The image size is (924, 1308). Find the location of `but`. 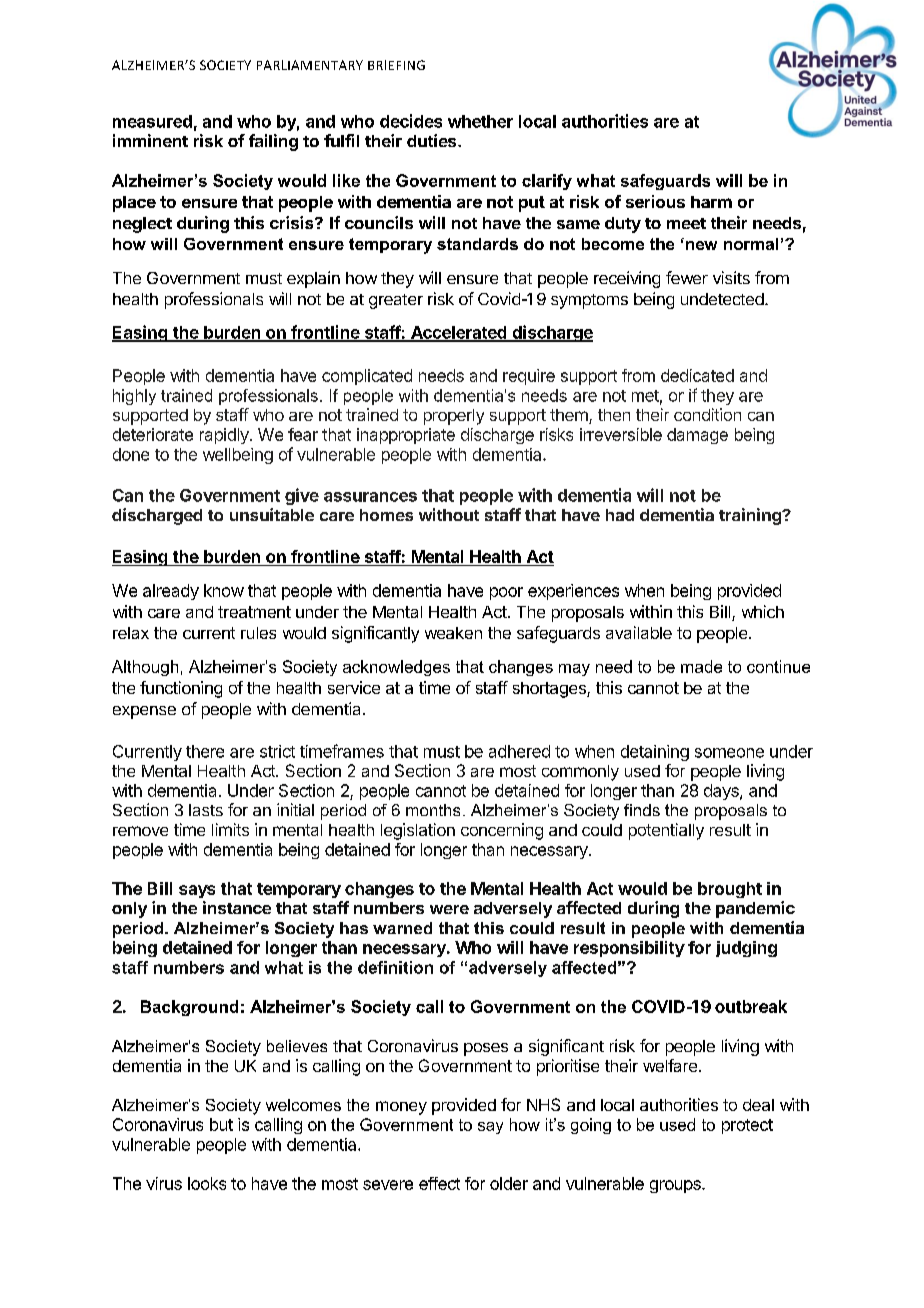

but is located at coordinates (221, 1124).
